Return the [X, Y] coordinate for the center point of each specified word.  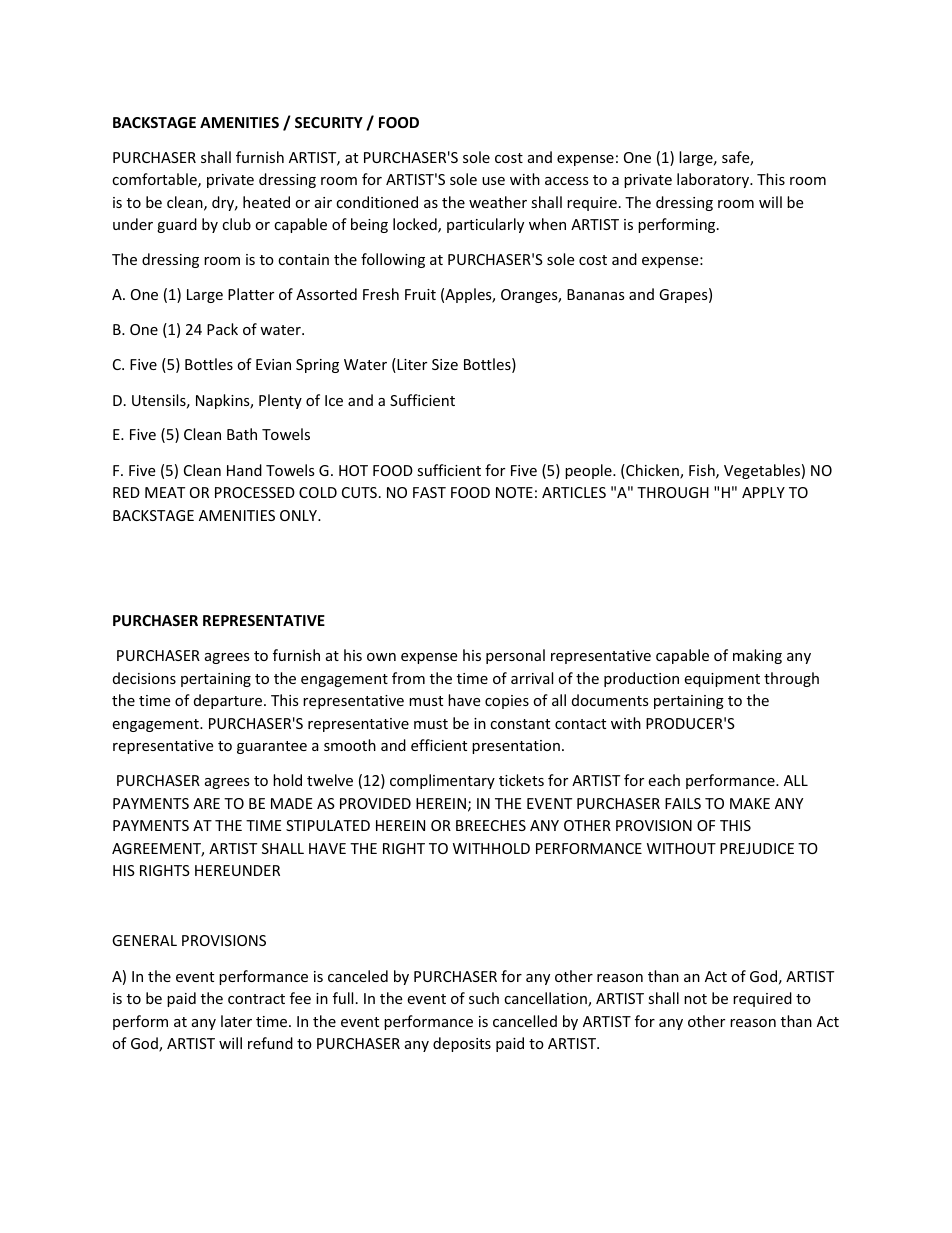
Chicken [652, 471]
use [493, 181]
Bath [242, 434]
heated [266, 202]
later [236, 1021]
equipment [722, 680]
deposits [462, 1044]
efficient [439, 745]
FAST [429, 492]
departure [229, 701]
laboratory [714, 180]
